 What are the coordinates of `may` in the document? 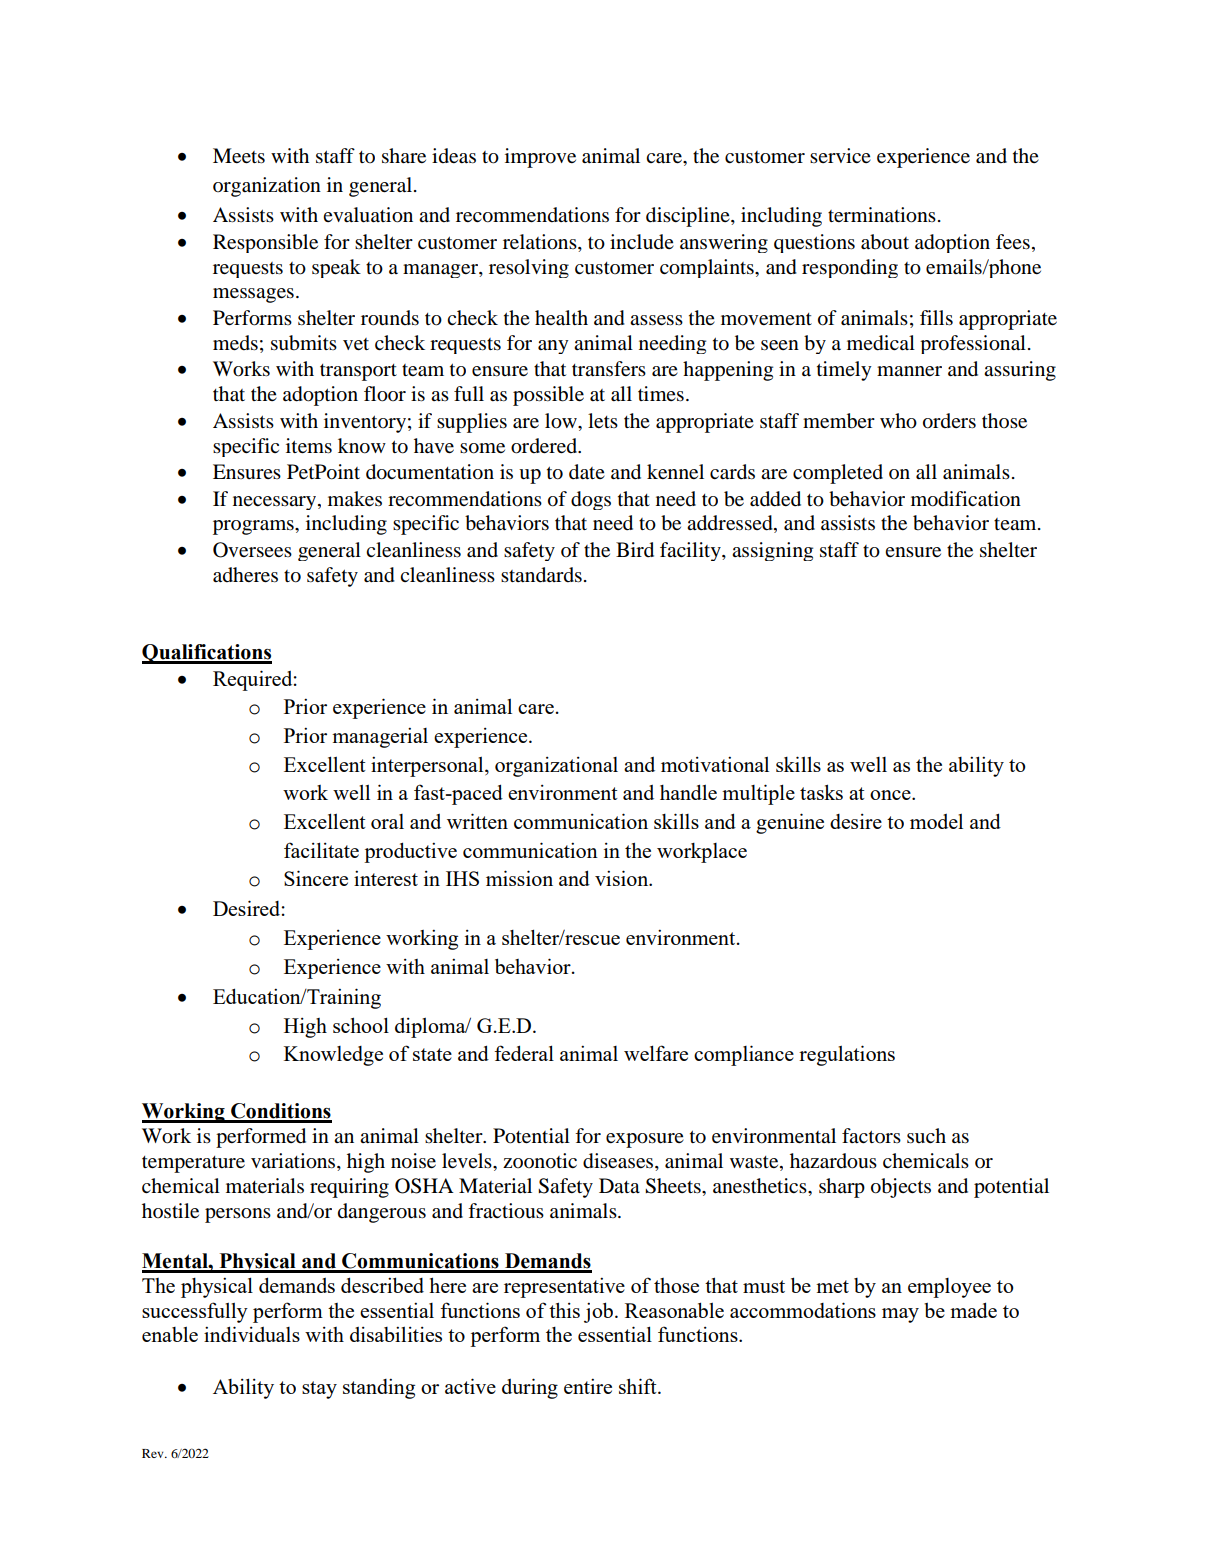 It's located at (900, 1315).
